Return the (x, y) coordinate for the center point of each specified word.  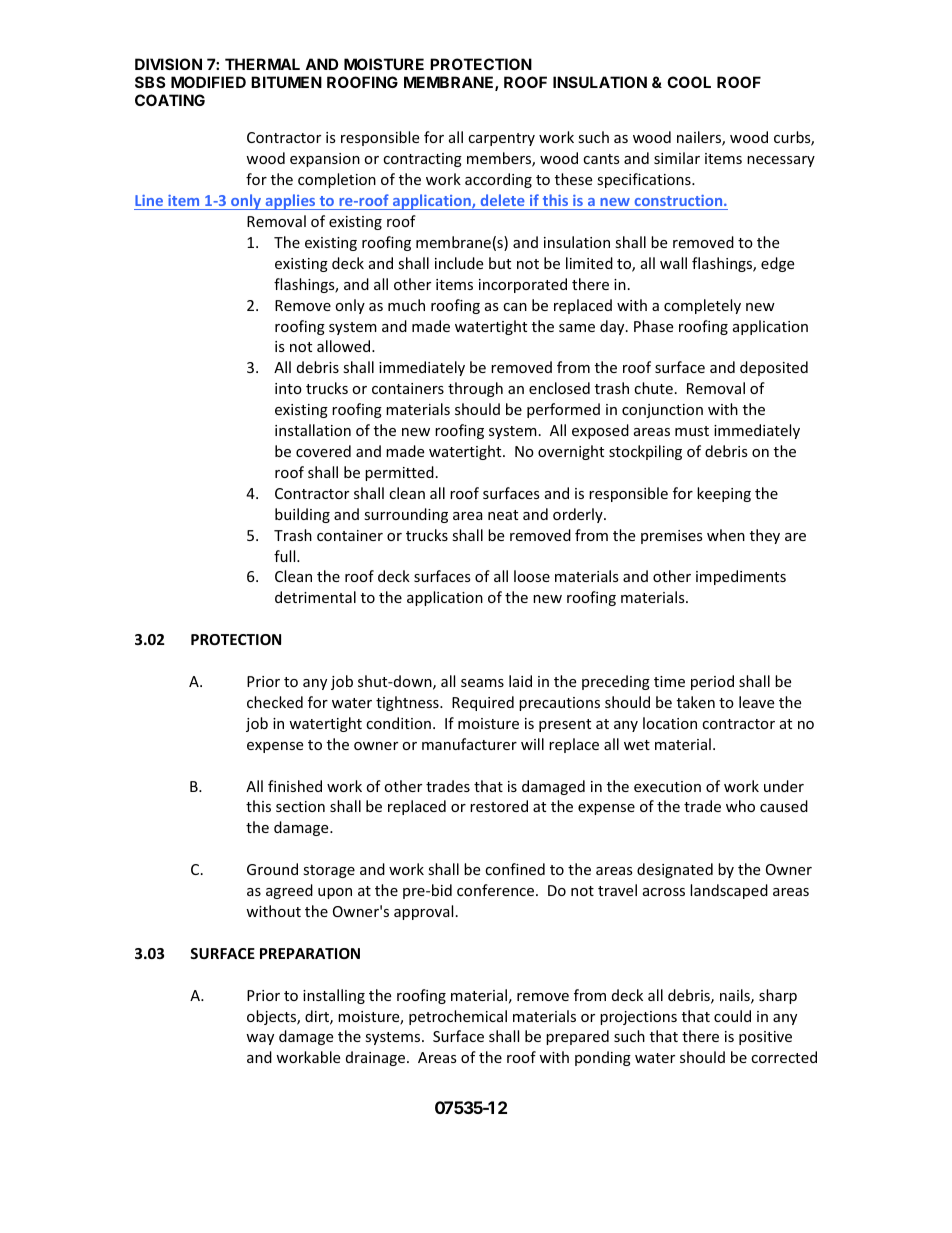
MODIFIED (208, 82)
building (302, 515)
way (260, 1039)
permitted (399, 473)
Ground (272, 869)
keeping (724, 494)
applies (290, 202)
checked (275, 702)
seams (482, 683)
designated (675, 870)
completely (702, 306)
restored (499, 806)
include (459, 263)
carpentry (501, 139)
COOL (689, 82)
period (712, 682)
